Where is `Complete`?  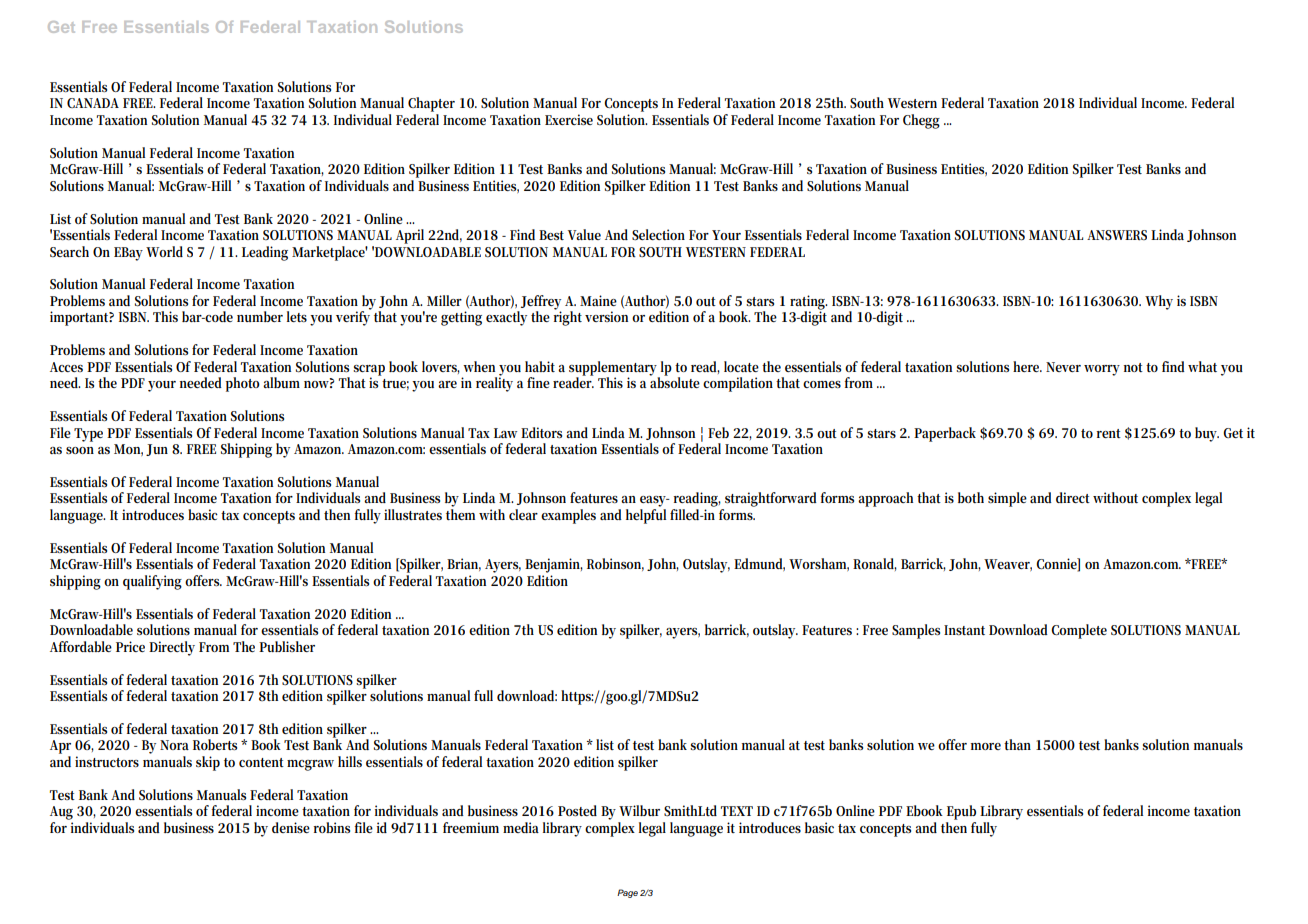
Complete is located at coordinates (1079, 631).
